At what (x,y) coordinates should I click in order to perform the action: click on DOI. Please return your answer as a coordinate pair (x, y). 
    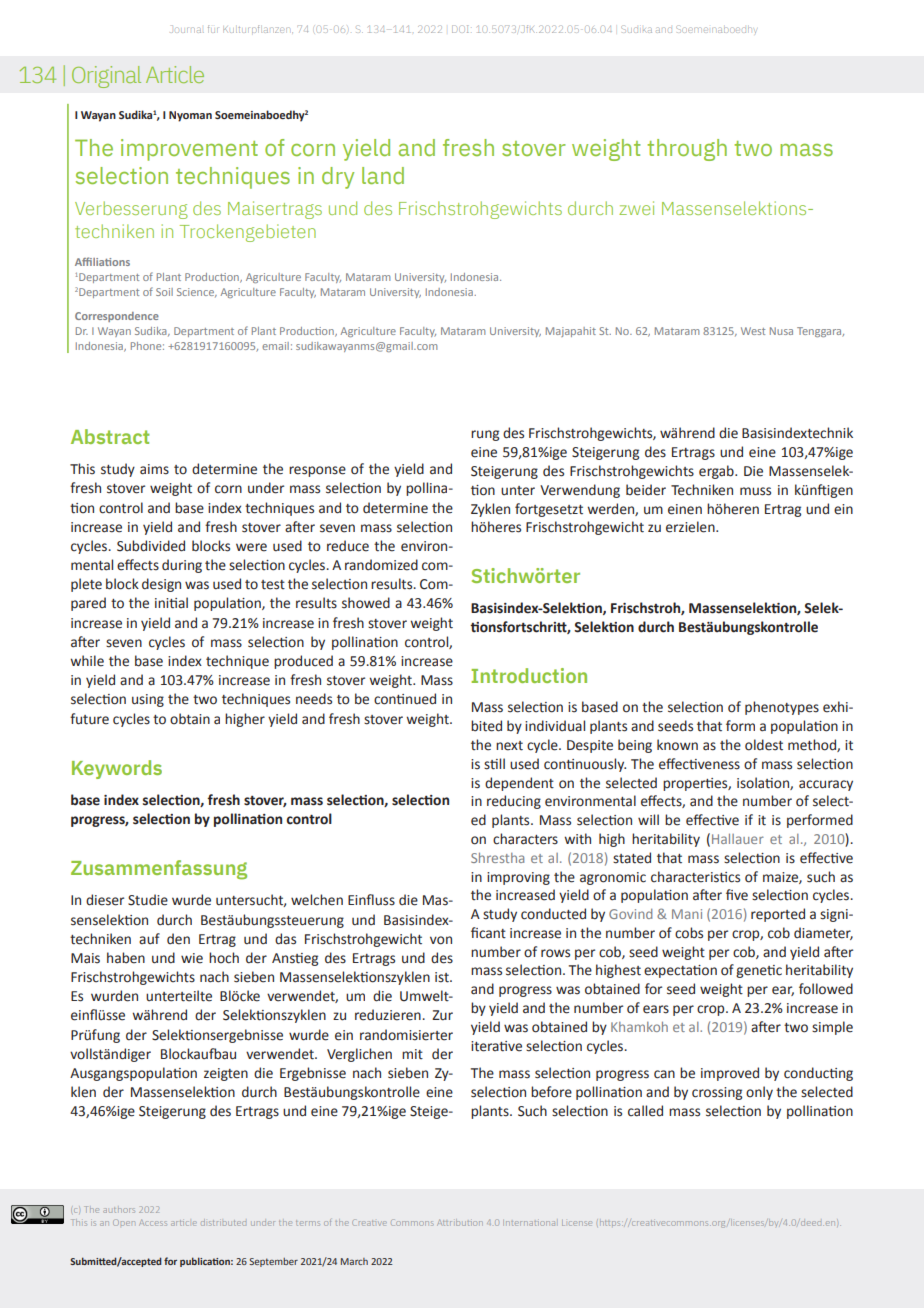
    Looking at the image, I should click on (460, 29).
